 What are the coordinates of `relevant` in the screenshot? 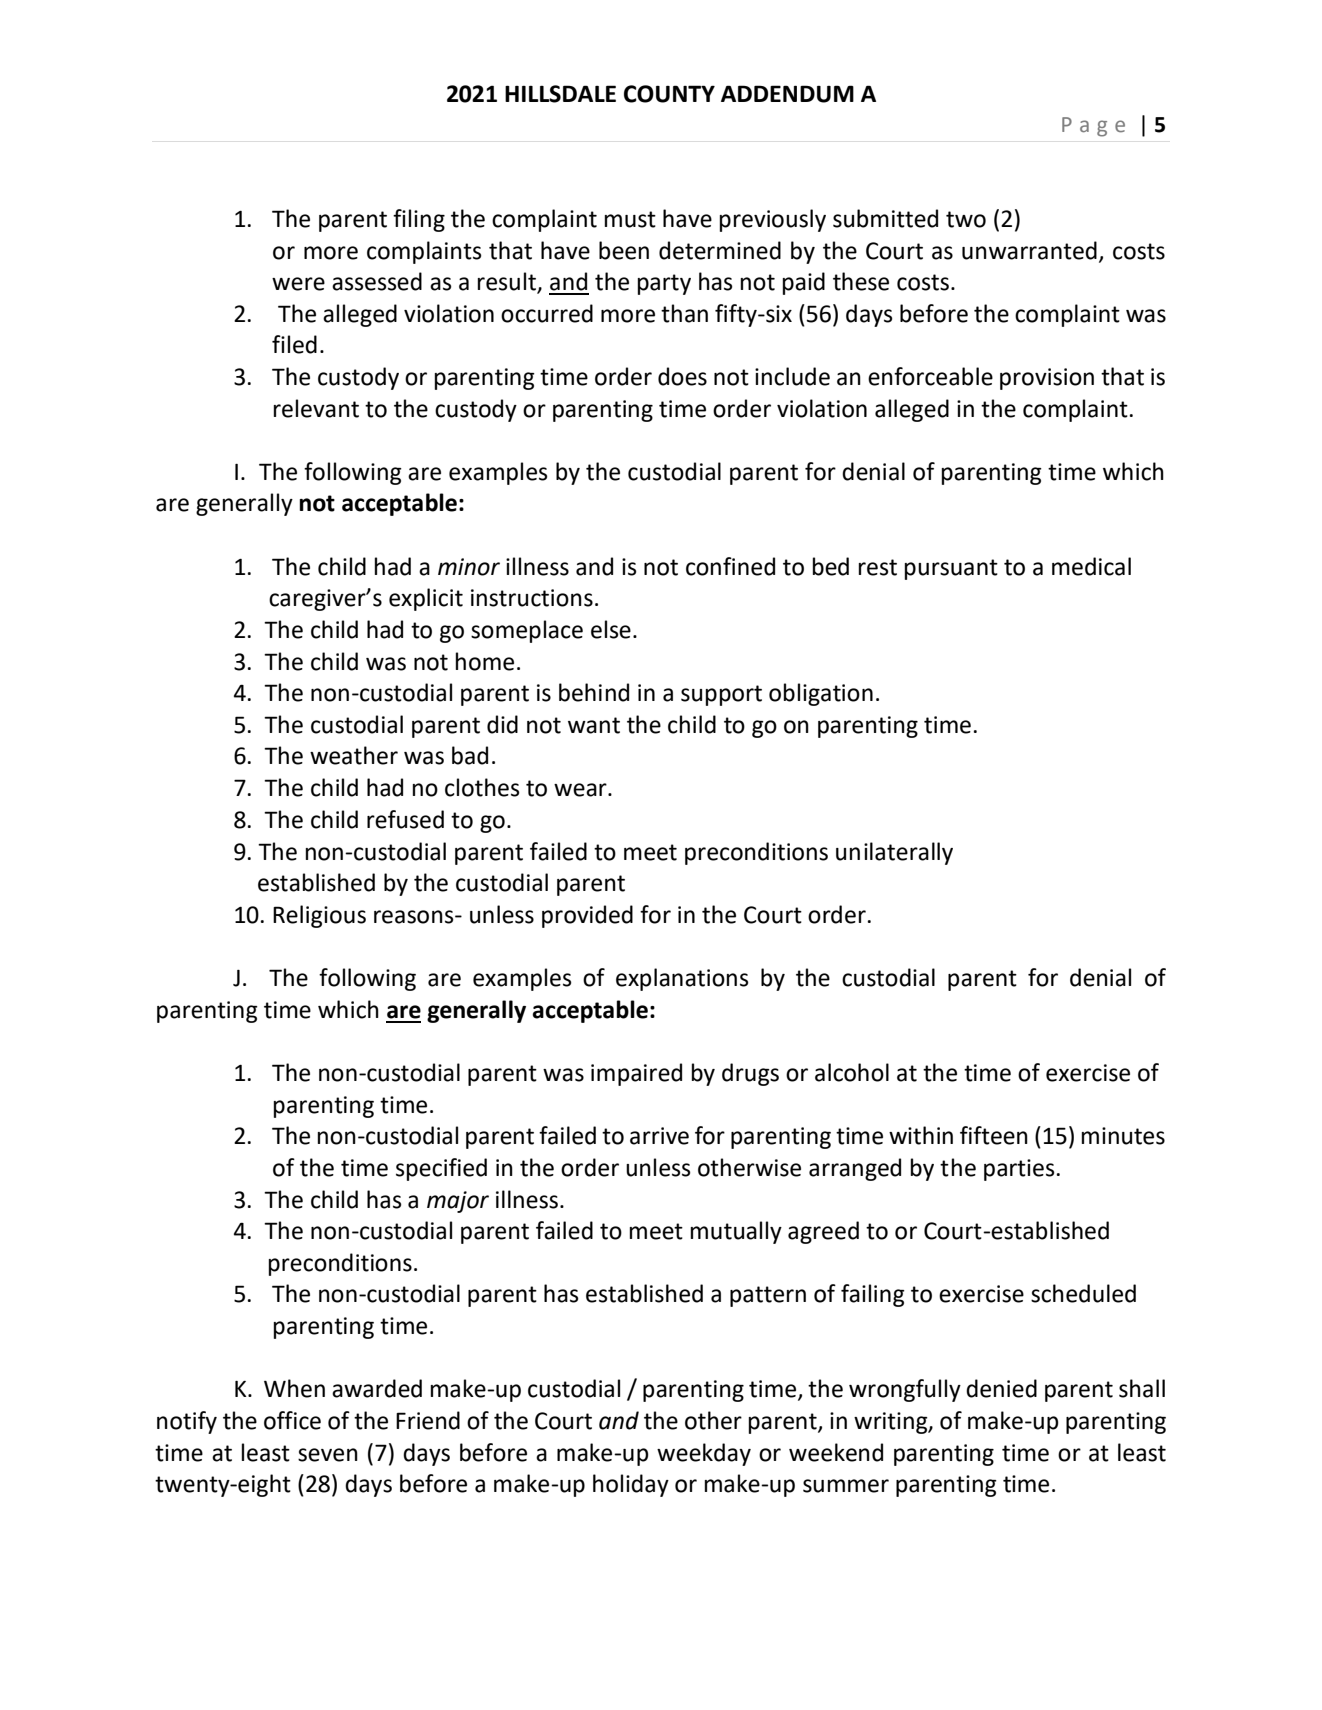 It's located at (316, 408).
